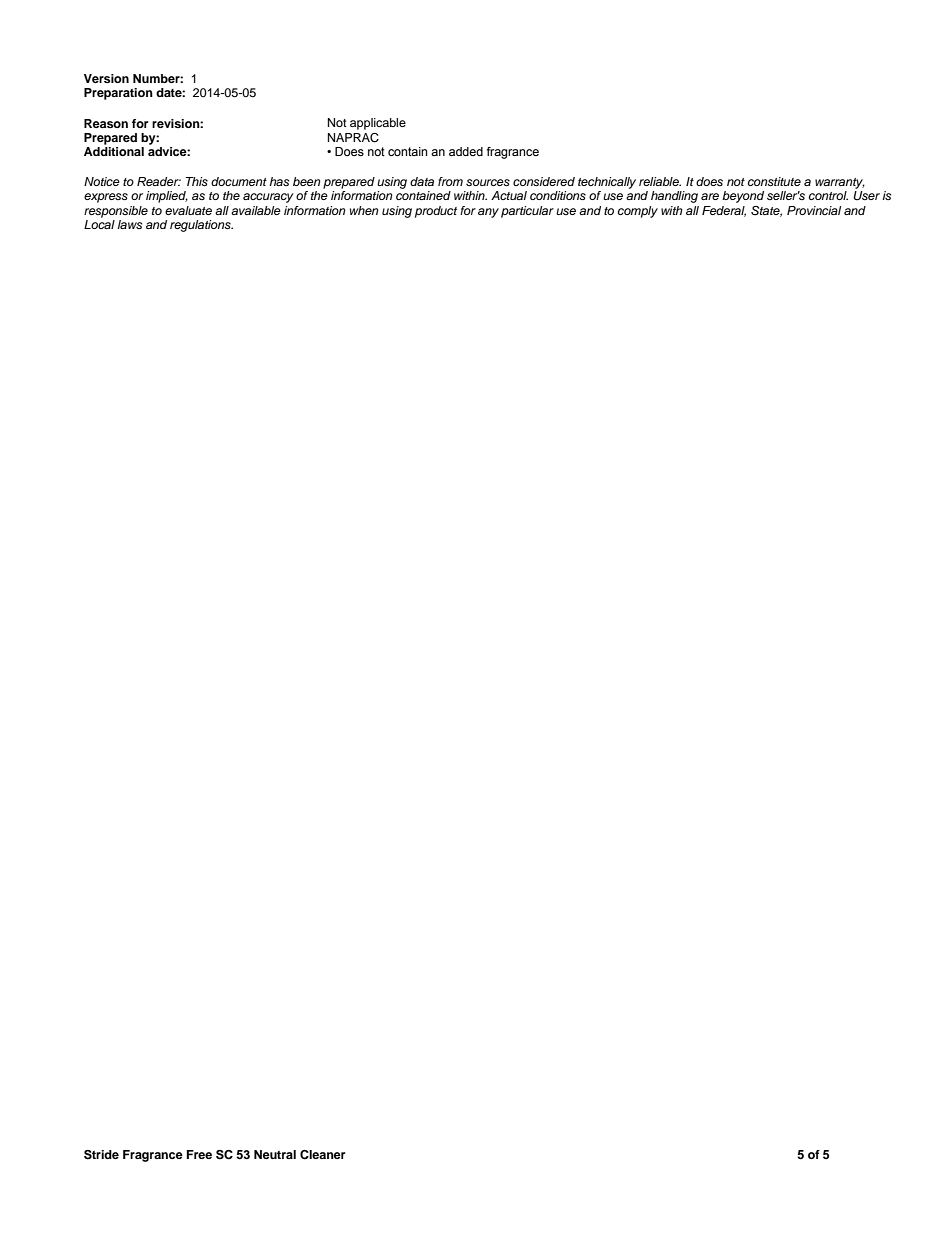 Image resolution: width=952 pixels, height=1233 pixels. Describe the element at coordinates (724, 211) in the image. I see `Federal` at that location.
